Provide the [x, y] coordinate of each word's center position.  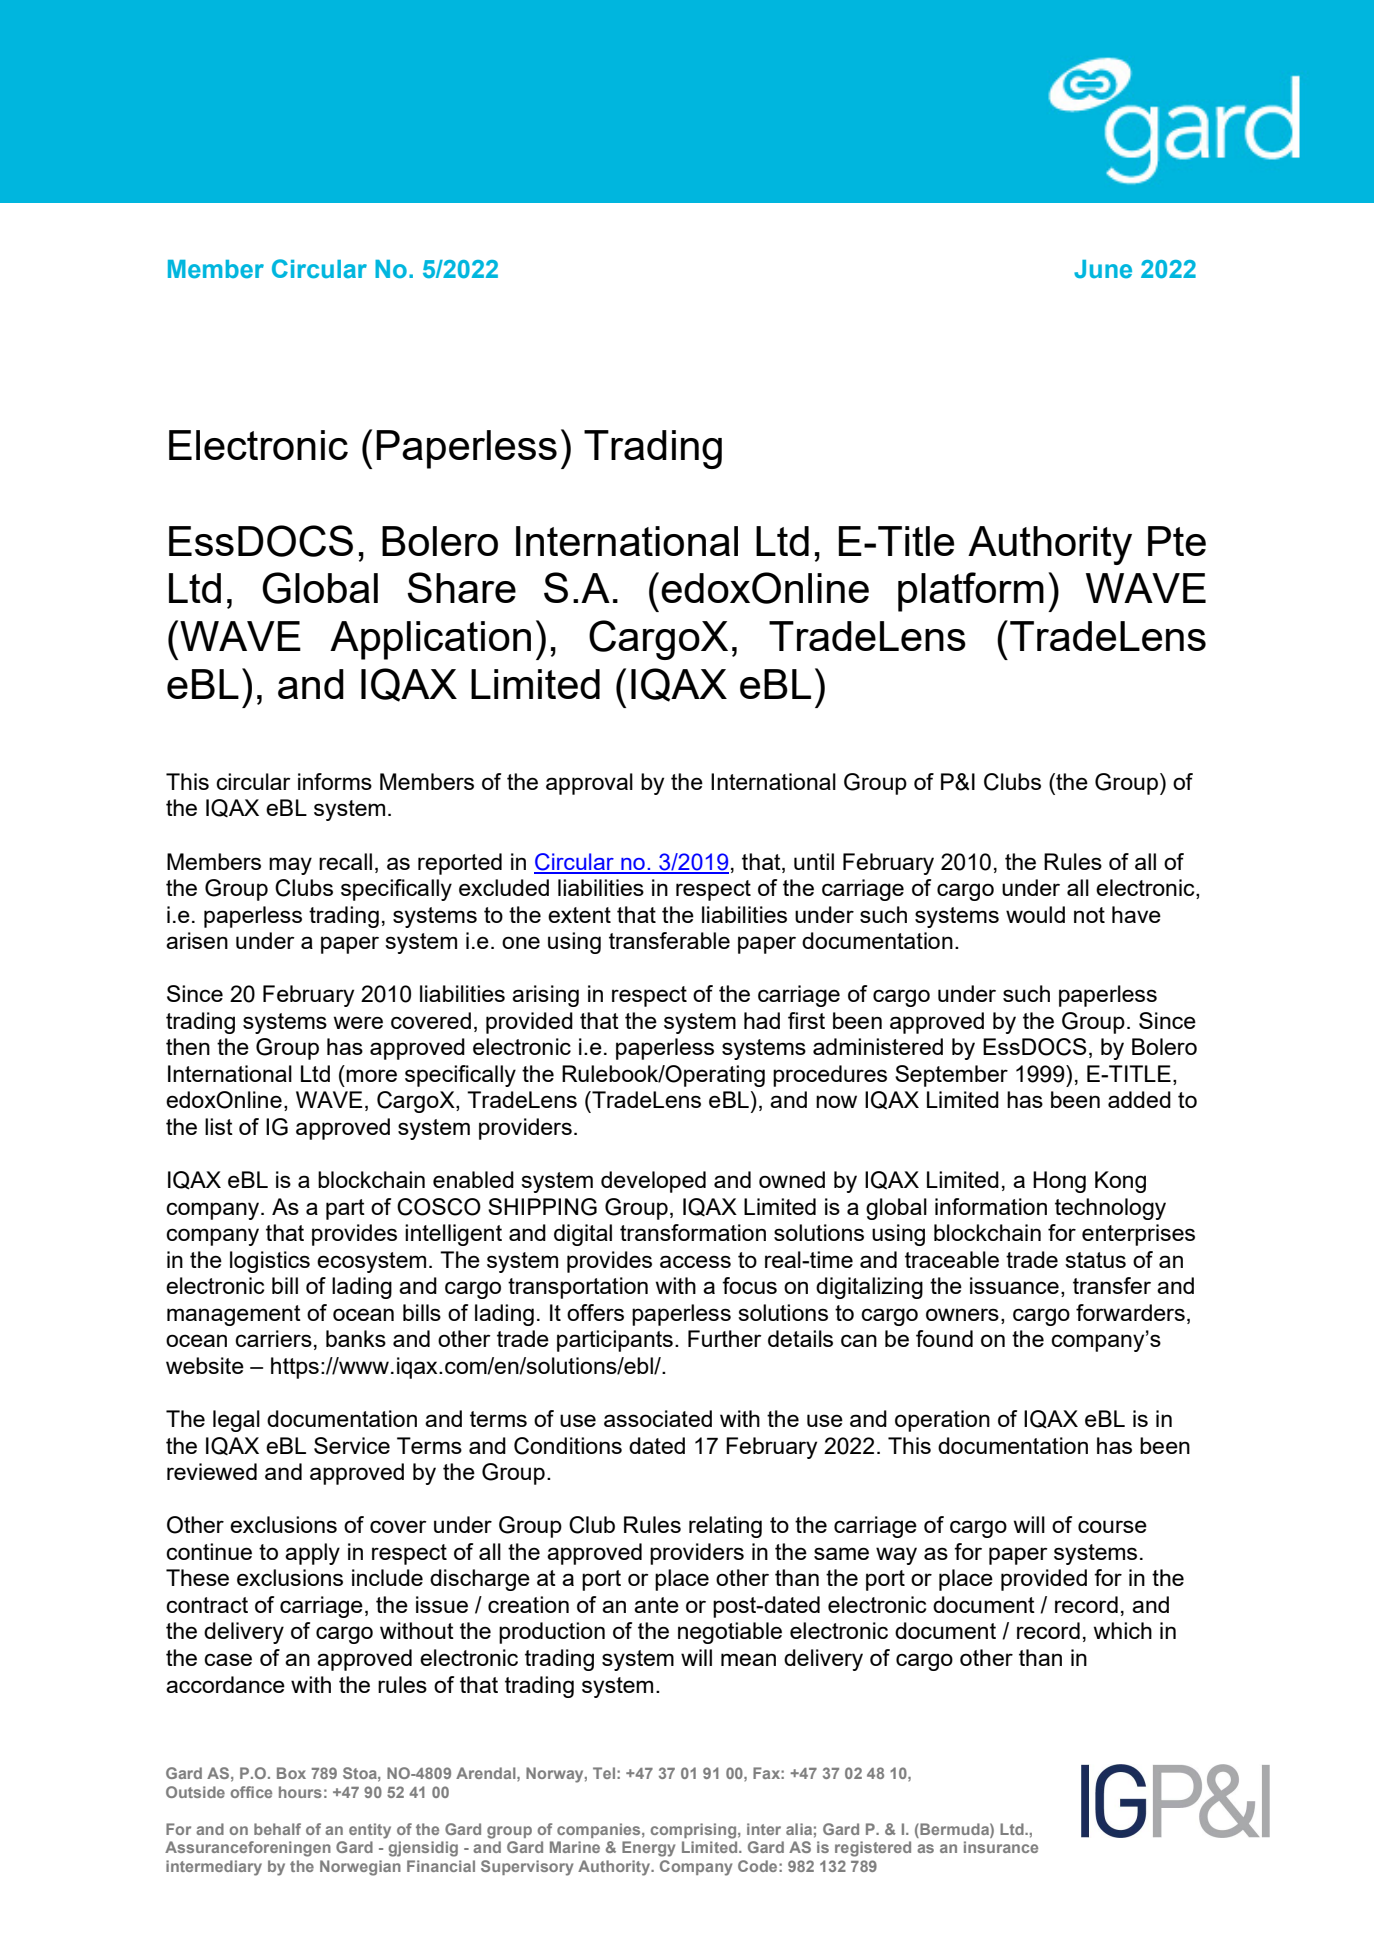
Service [352, 1445]
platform [971, 592]
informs [335, 781]
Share [461, 587]
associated [658, 1418]
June [1103, 269]
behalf [277, 1829]
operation [942, 1421]
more [371, 1075]
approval [589, 784]
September [951, 1076]
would [1035, 914]
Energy [648, 1849]
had [762, 1020]
